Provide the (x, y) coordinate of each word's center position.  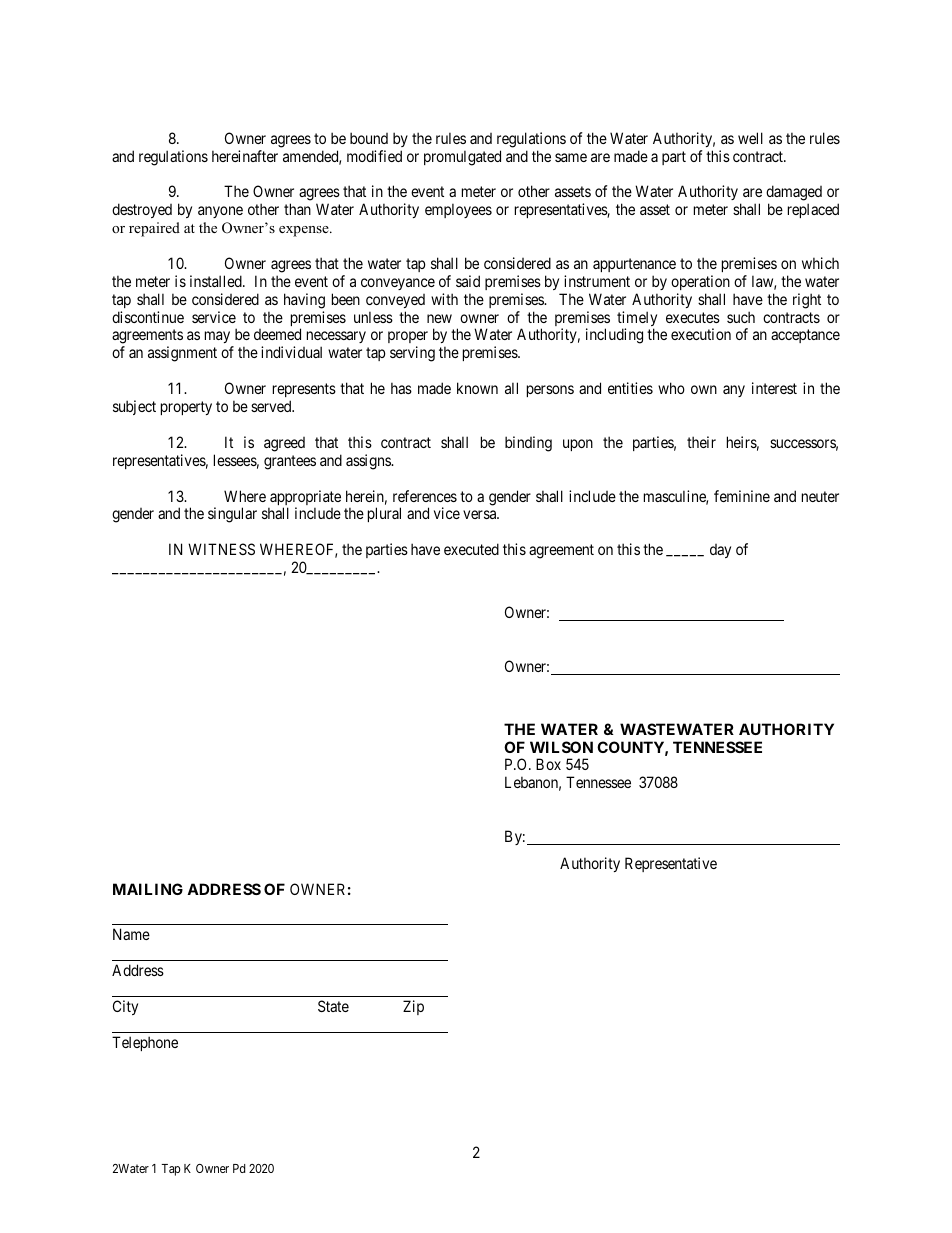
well (750, 138)
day (720, 551)
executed (471, 549)
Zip (413, 1007)
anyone (220, 212)
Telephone (145, 1043)
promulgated (462, 158)
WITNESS (221, 549)
